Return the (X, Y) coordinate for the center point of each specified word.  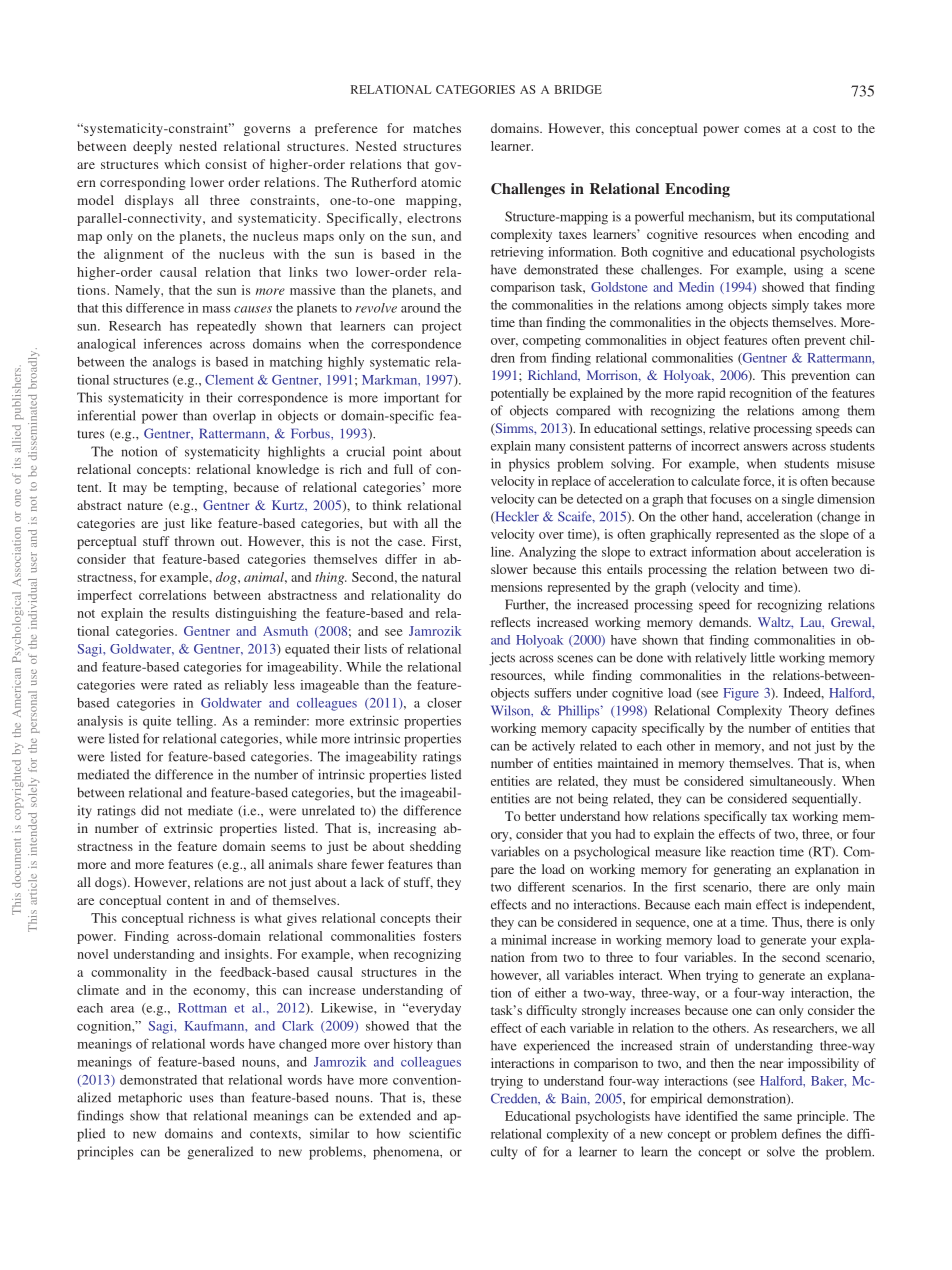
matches (437, 128)
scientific (435, 1133)
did (150, 810)
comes (762, 129)
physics (529, 465)
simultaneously (792, 782)
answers (766, 447)
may (135, 490)
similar (330, 1133)
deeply (152, 147)
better (540, 816)
